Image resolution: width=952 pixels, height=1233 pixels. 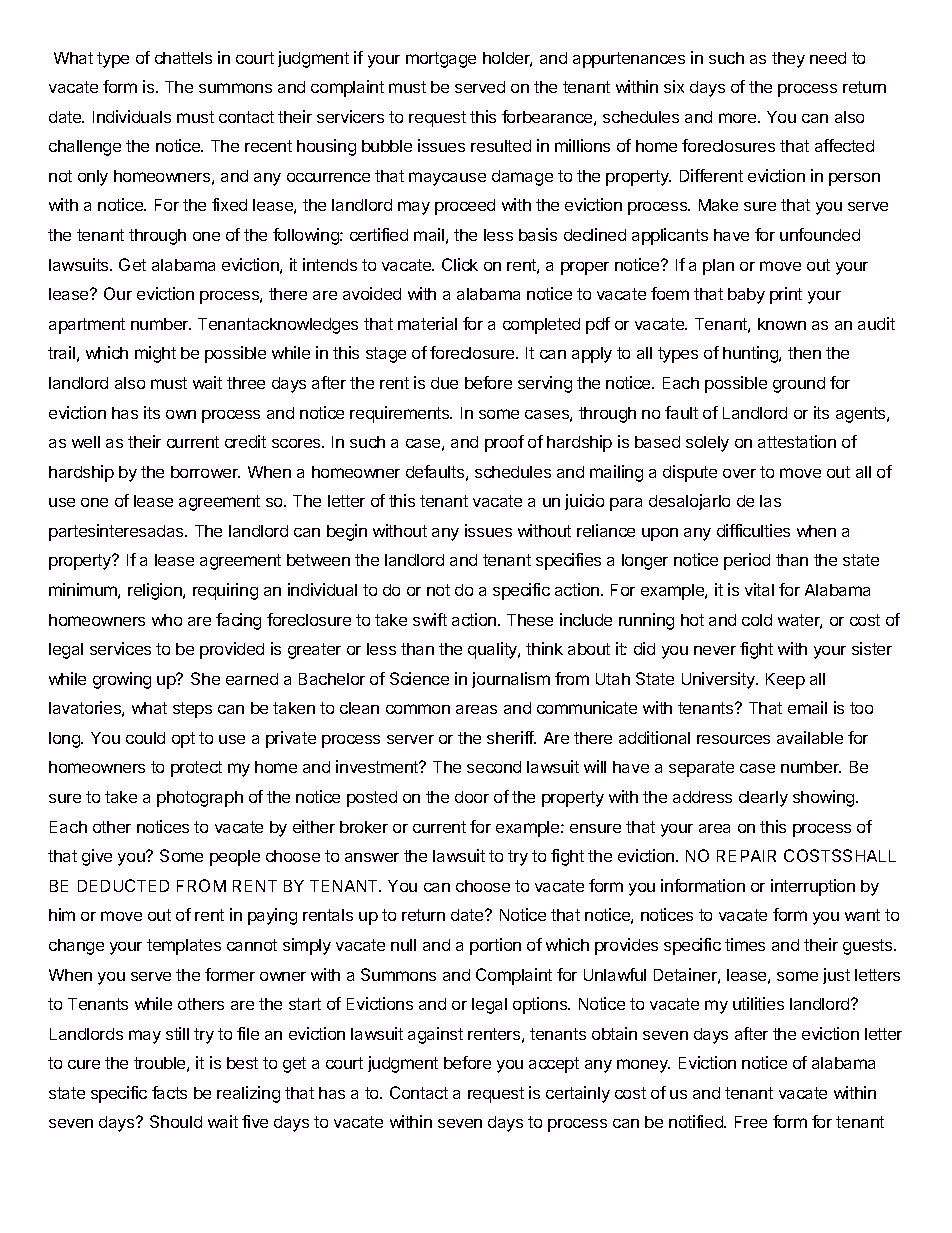 I want to click on might, so click(x=155, y=354).
